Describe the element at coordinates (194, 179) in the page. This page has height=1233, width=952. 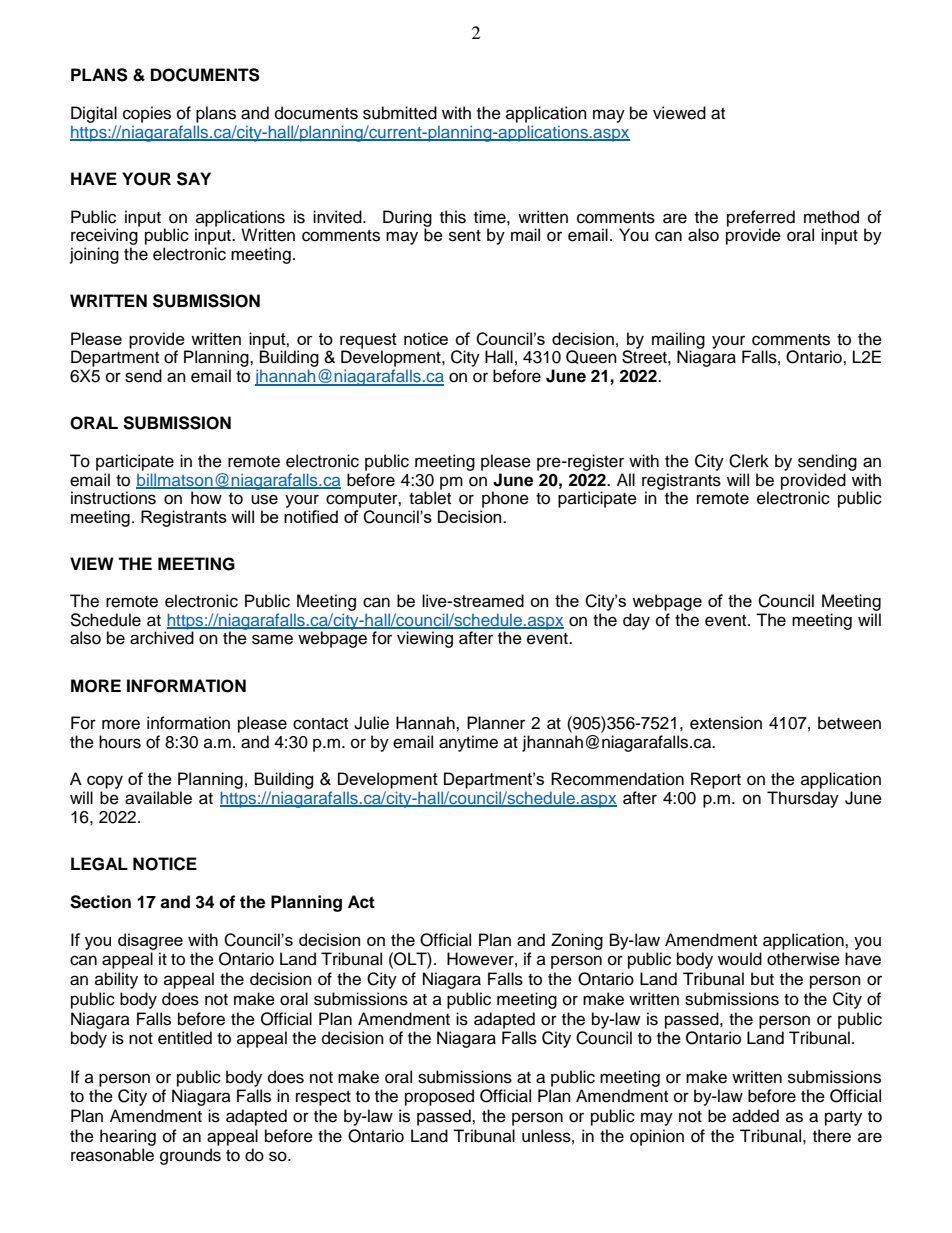
I see `SAY` at that location.
